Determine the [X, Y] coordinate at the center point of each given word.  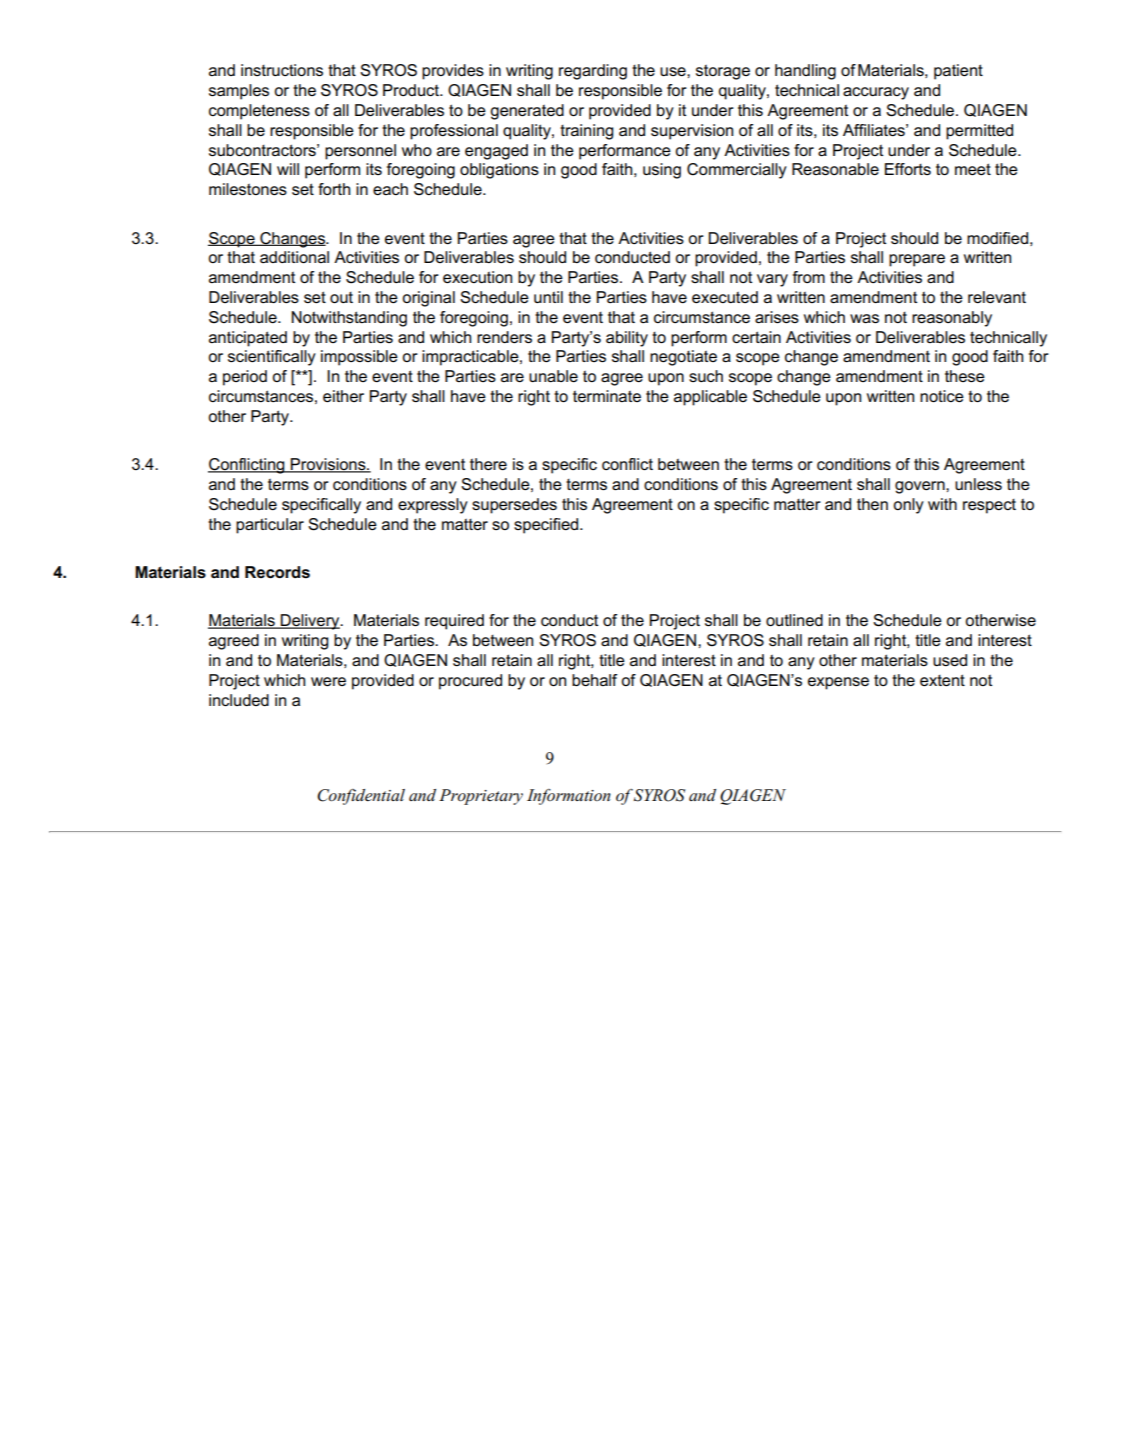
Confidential [361, 797]
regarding [593, 72]
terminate [607, 396]
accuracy [876, 93]
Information [569, 797]
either [343, 396]
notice [942, 396]
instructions [282, 70]
